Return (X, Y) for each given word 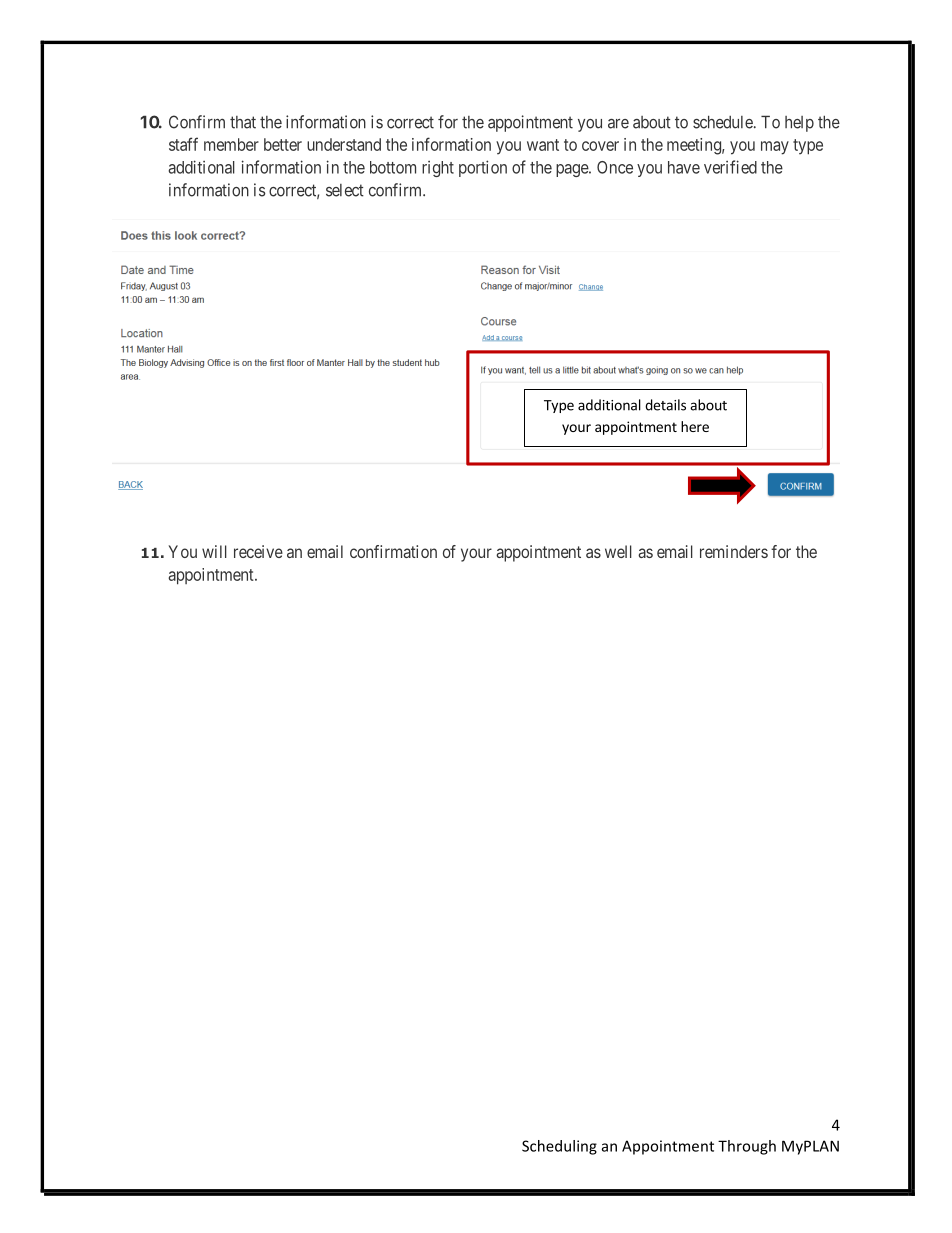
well (618, 551)
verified (730, 167)
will (214, 551)
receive (258, 551)
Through (747, 1147)
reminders (734, 551)
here (695, 426)
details (665, 405)
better (283, 144)
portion (483, 168)
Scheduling (559, 1147)
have (684, 167)
